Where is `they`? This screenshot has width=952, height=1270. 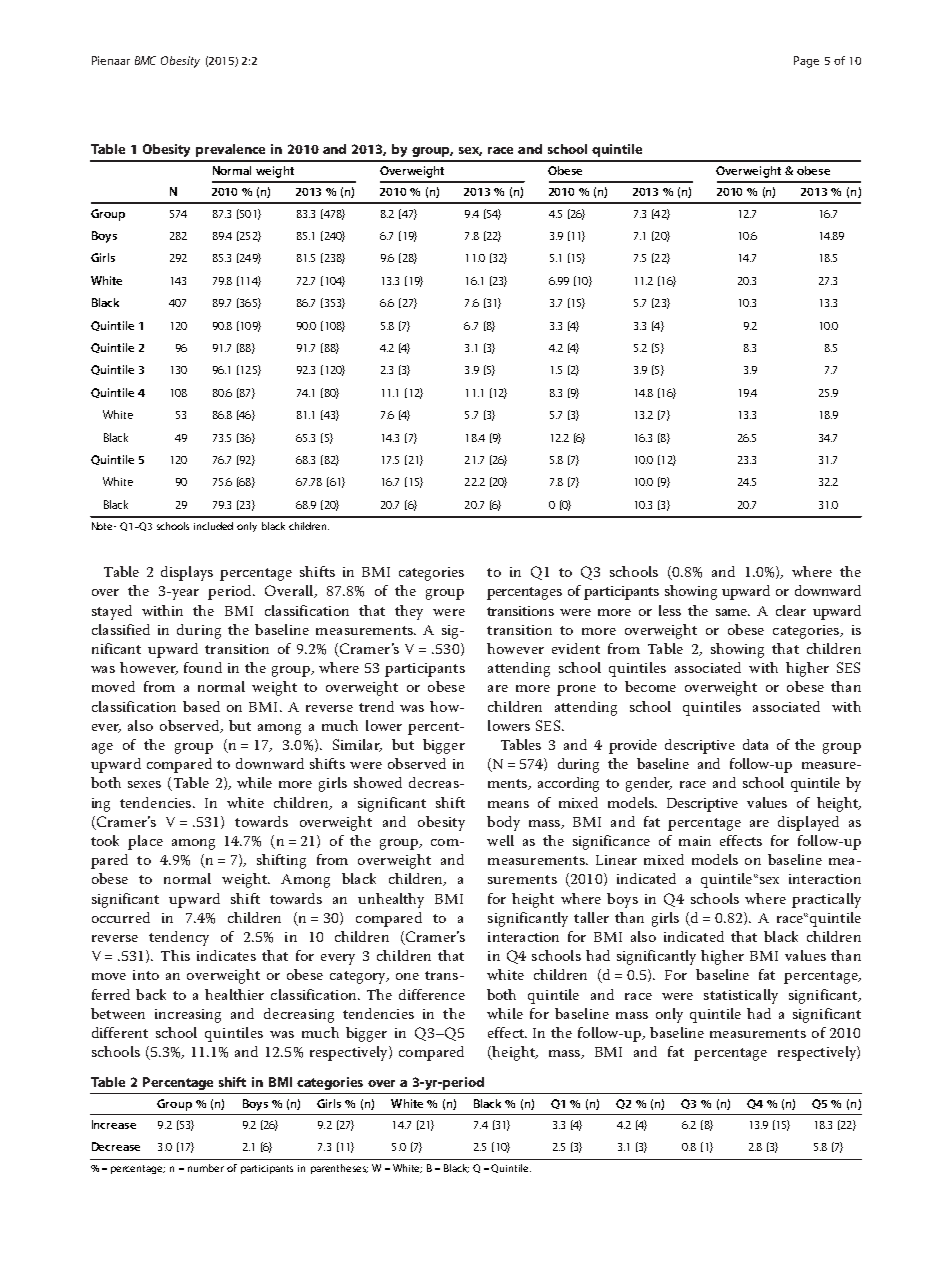 they is located at coordinates (409, 612).
